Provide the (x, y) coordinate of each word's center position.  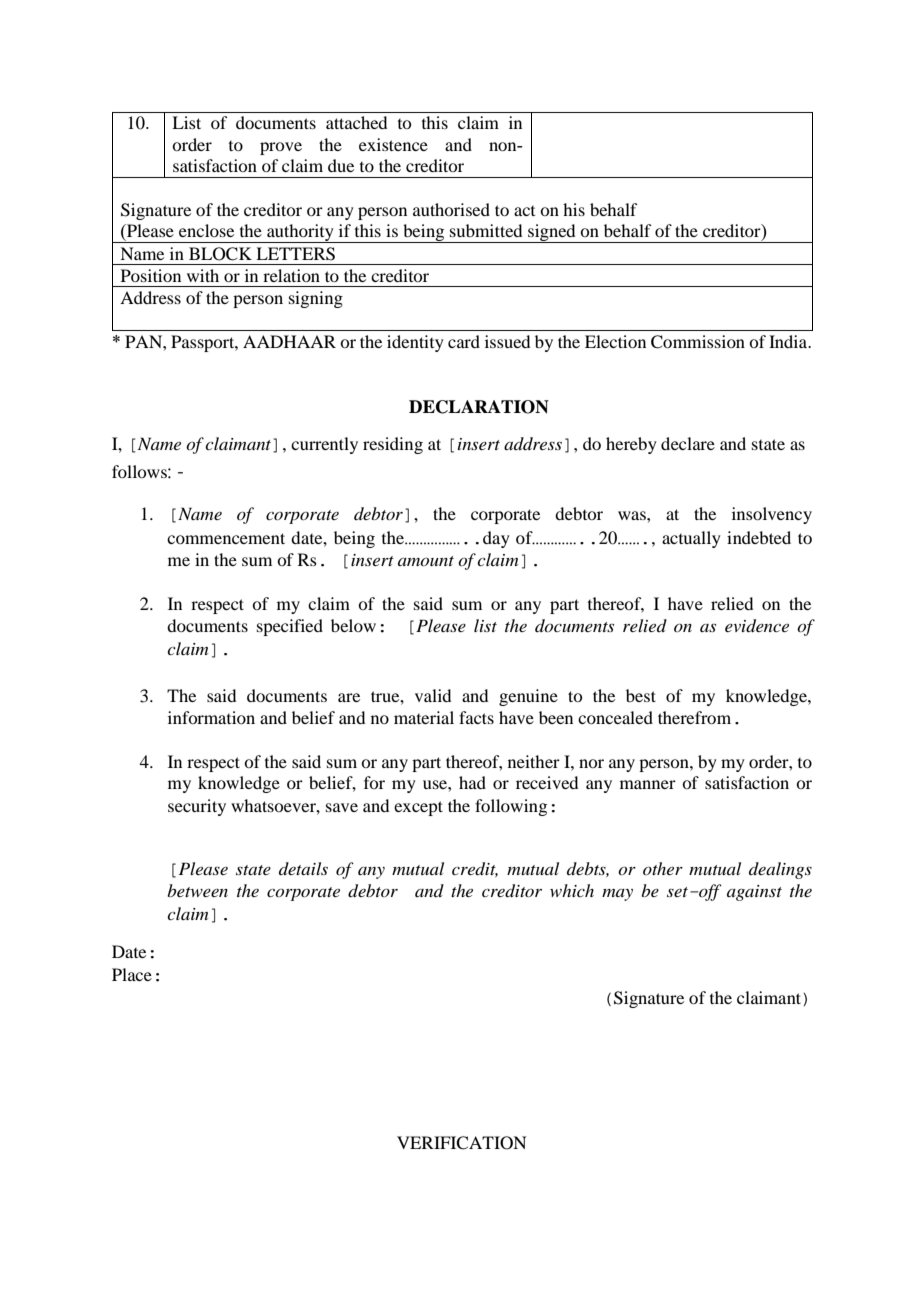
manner (648, 784)
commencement (226, 538)
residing (393, 445)
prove (281, 148)
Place (132, 974)
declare (688, 443)
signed (552, 233)
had (472, 782)
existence (393, 144)
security (197, 807)
